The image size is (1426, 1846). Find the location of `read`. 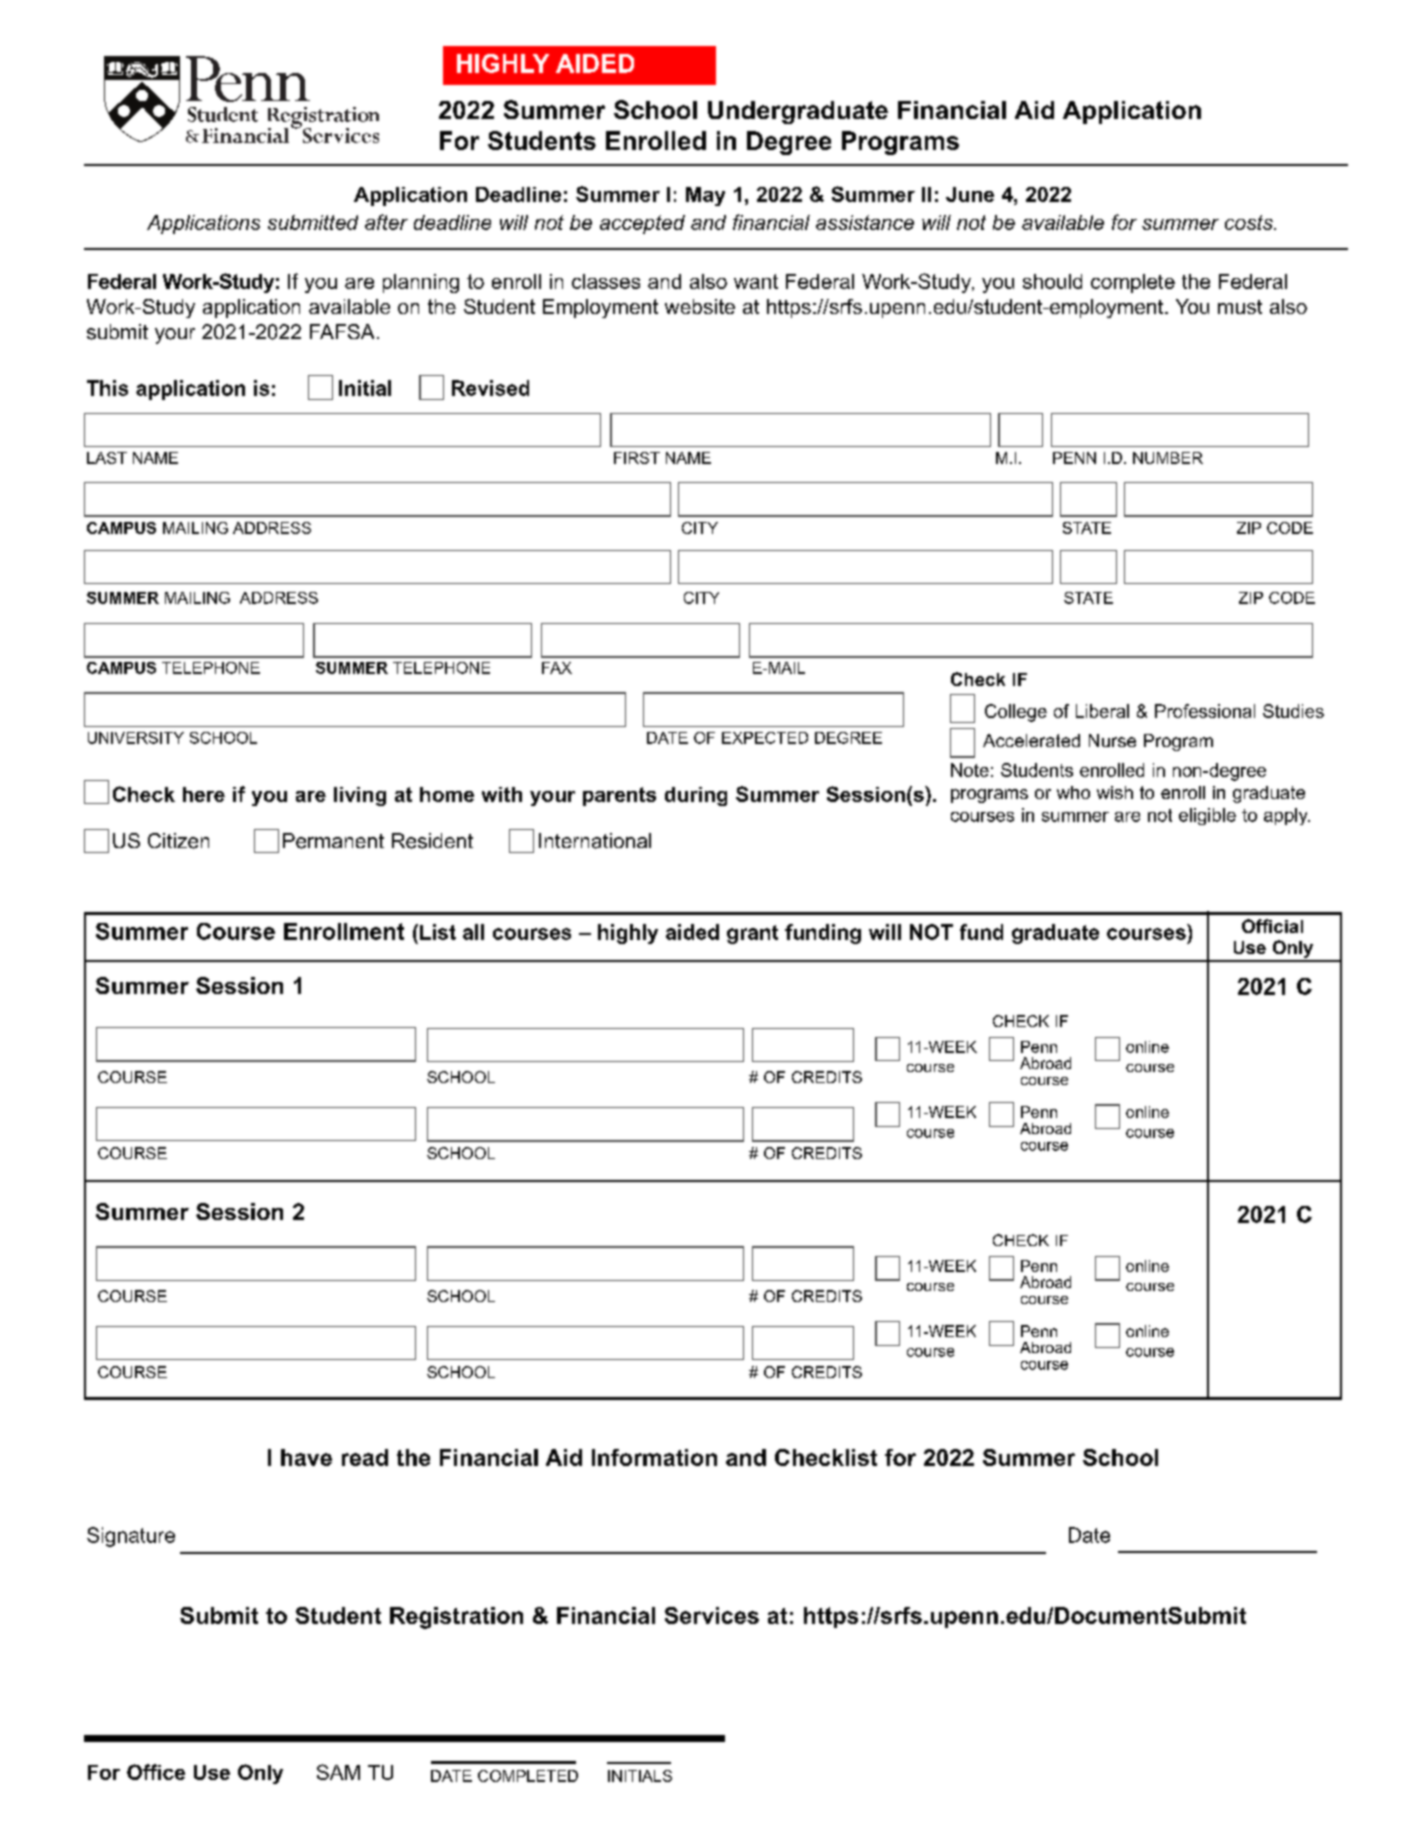

read is located at coordinates (365, 1457).
